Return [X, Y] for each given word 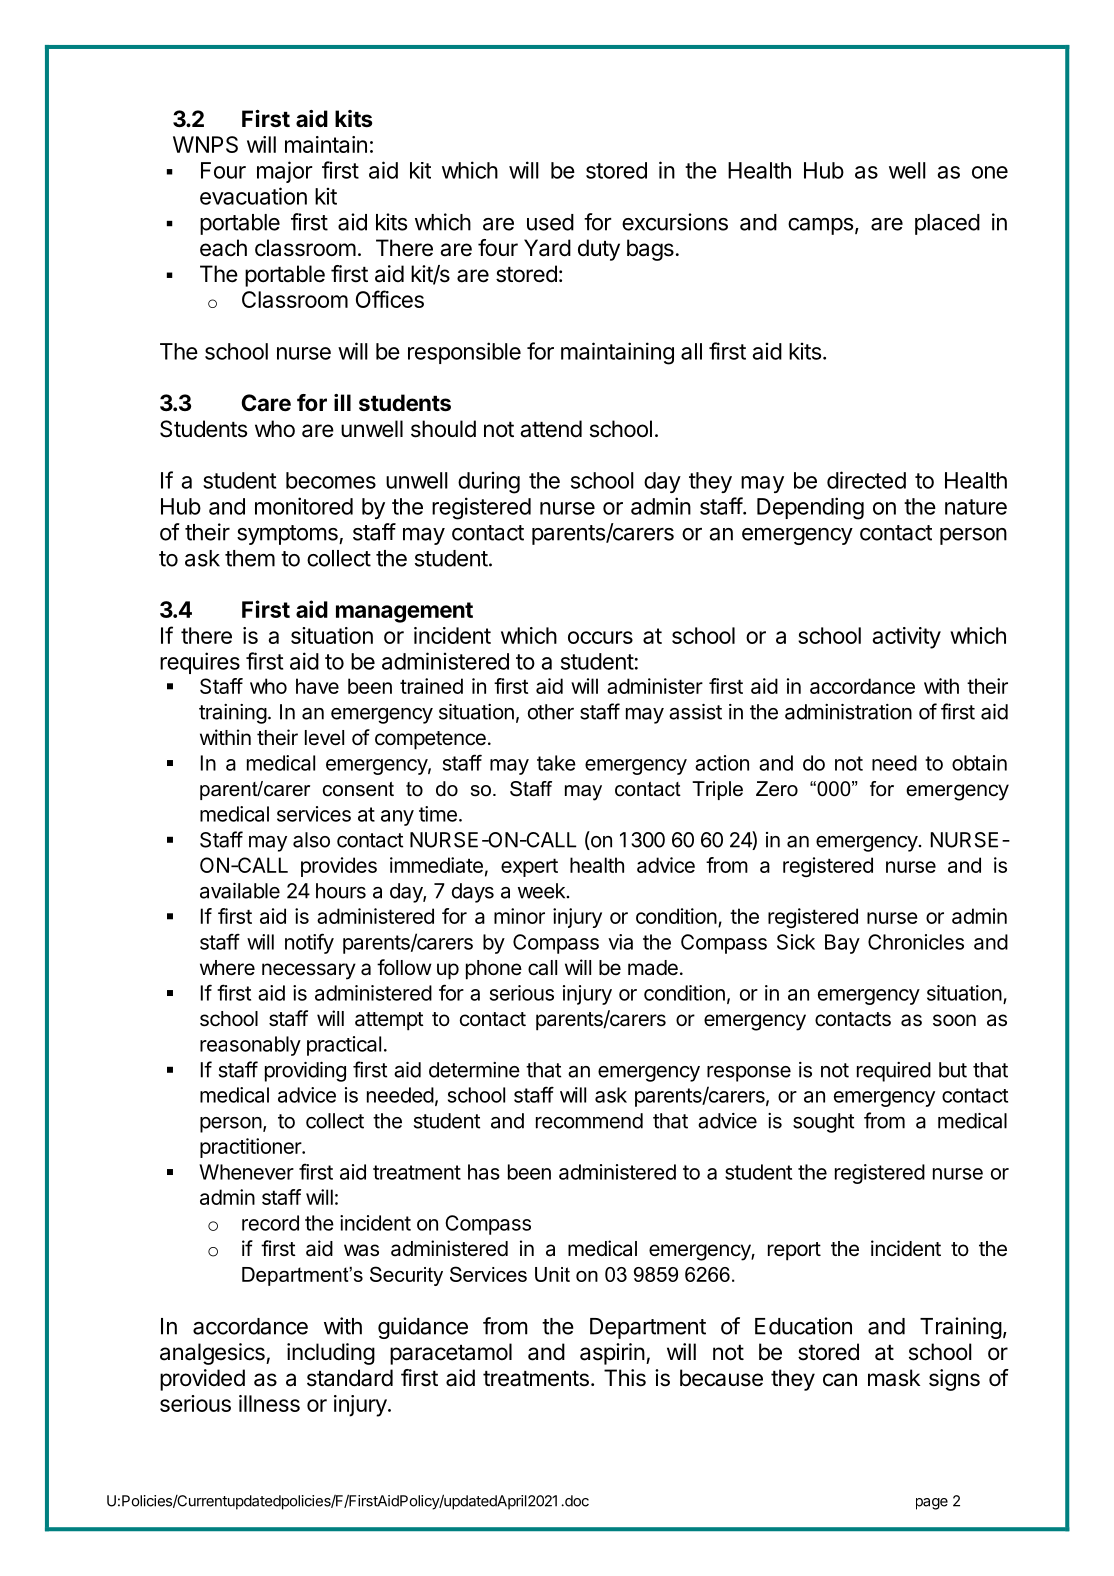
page [932, 1504]
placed [947, 224]
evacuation [253, 196]
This [625, 1378]
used [550, 222]
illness [269, 1403]
